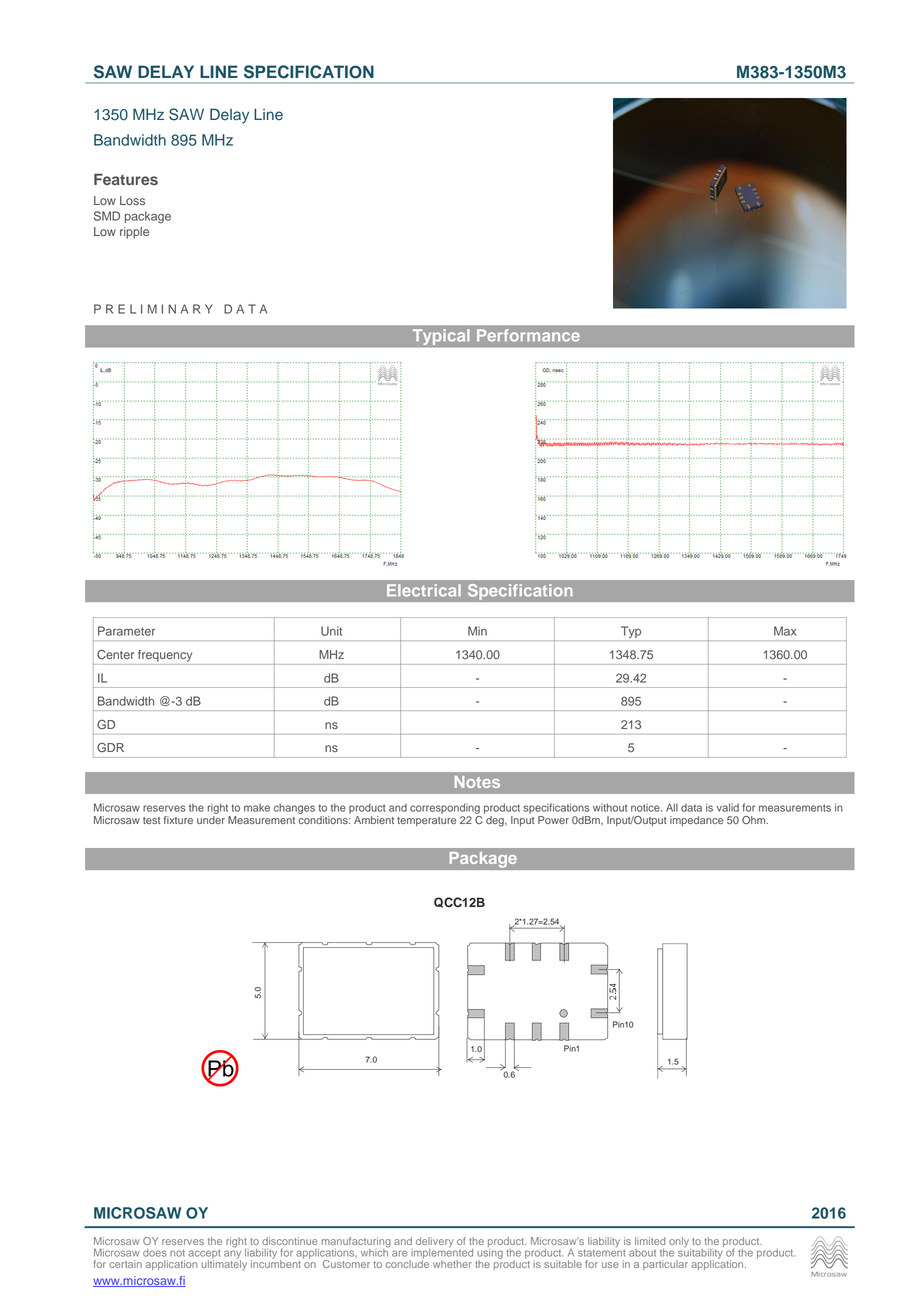 The width and height of the screenshot is (924, 1308). Describe the element at coordinates (528, 335) in the screenshot. I see `Performance` at that location.
